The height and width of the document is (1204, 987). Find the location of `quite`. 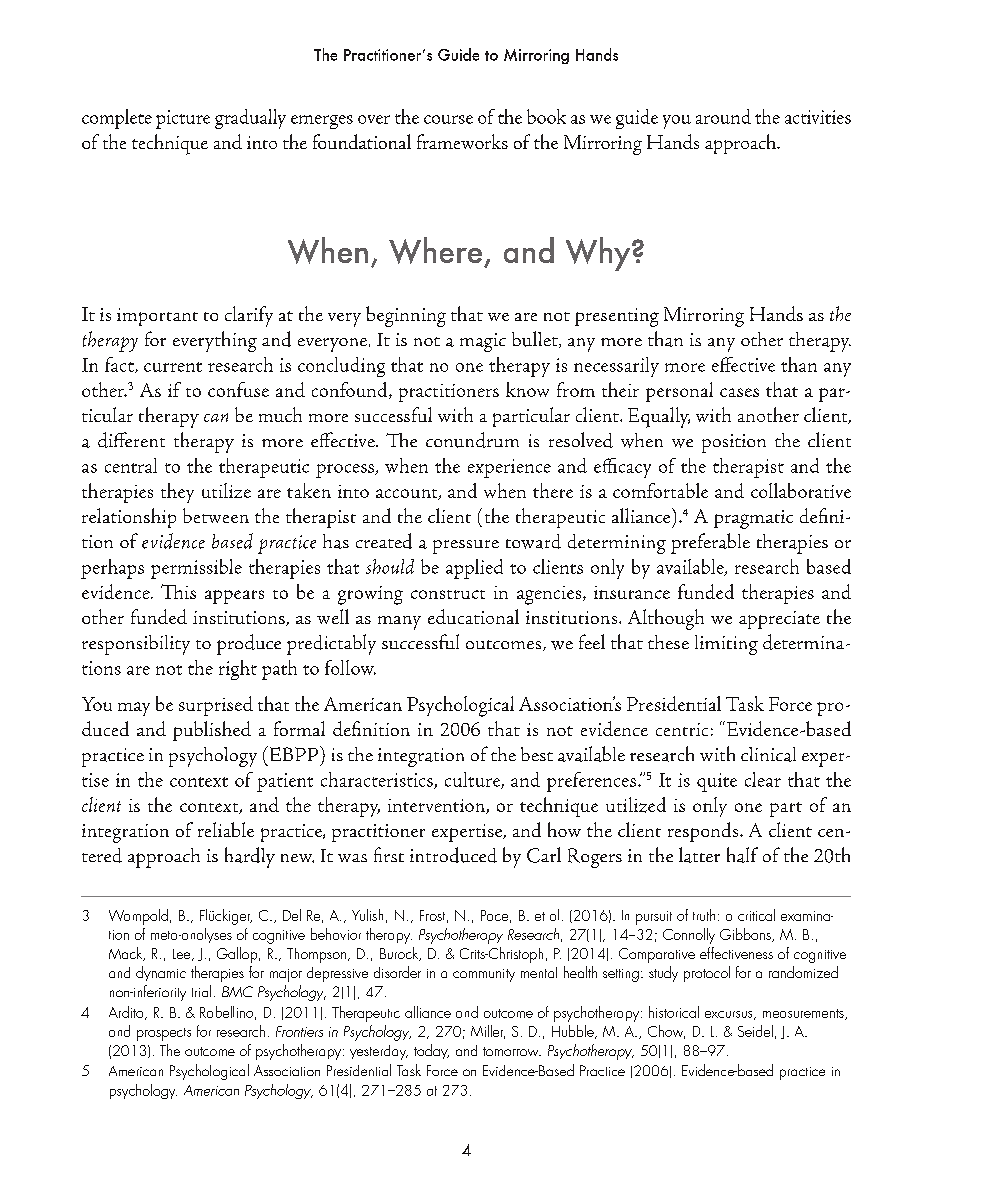

quite is located at coordinates (717, 782).
